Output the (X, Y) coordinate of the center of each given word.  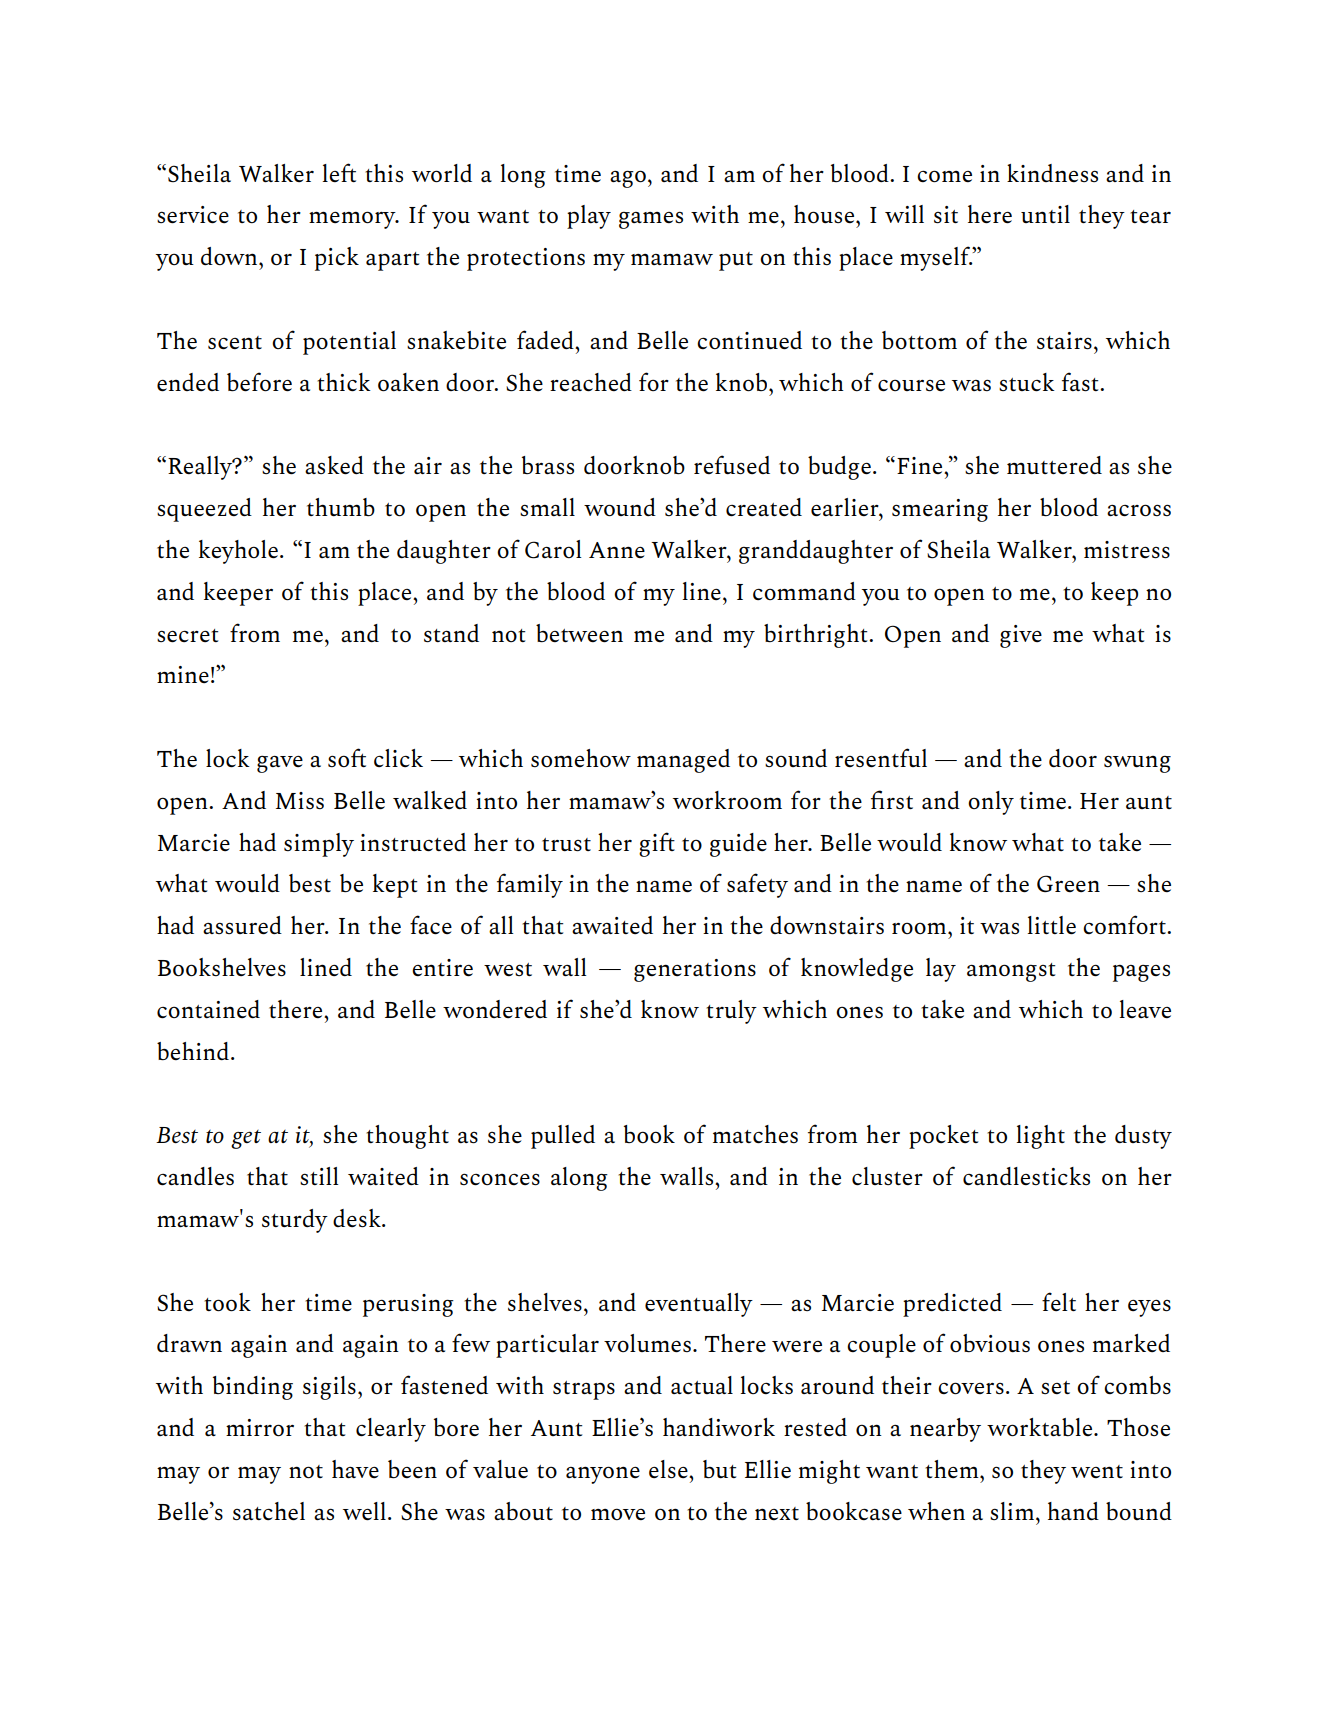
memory (353, 220)
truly (731, 1012)
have (355, 1469)
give (1021, 636)
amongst (1011, 972)
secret (187, 635)
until (1045, 214)
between (579, 633)
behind (193, 1051)
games (651, 220)
